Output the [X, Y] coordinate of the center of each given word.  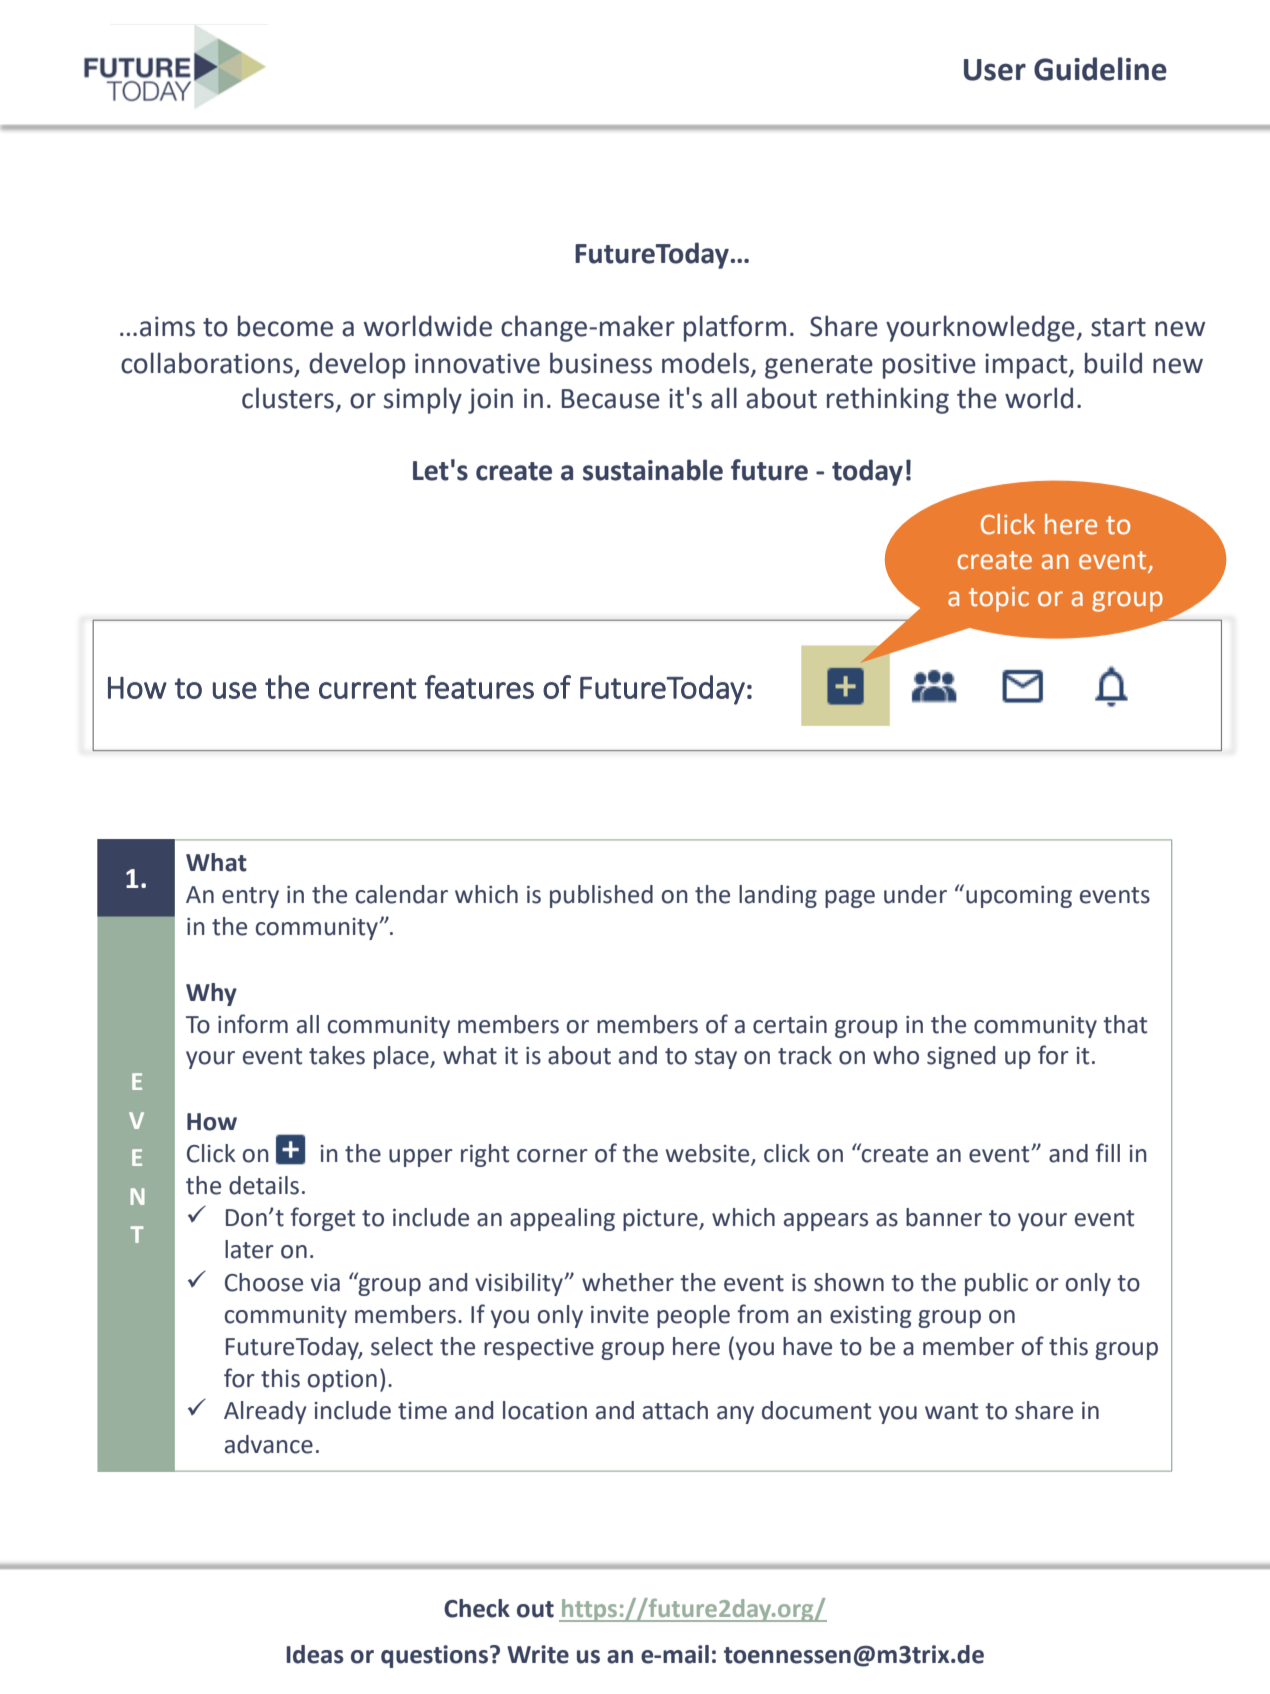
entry [250, 897]
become [285, 326]
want [951, 1411]
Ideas [315, 1654]
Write [538, 1654]
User [995, 70]
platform [735, 328]
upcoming [1019, 897]
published [601, 896]
